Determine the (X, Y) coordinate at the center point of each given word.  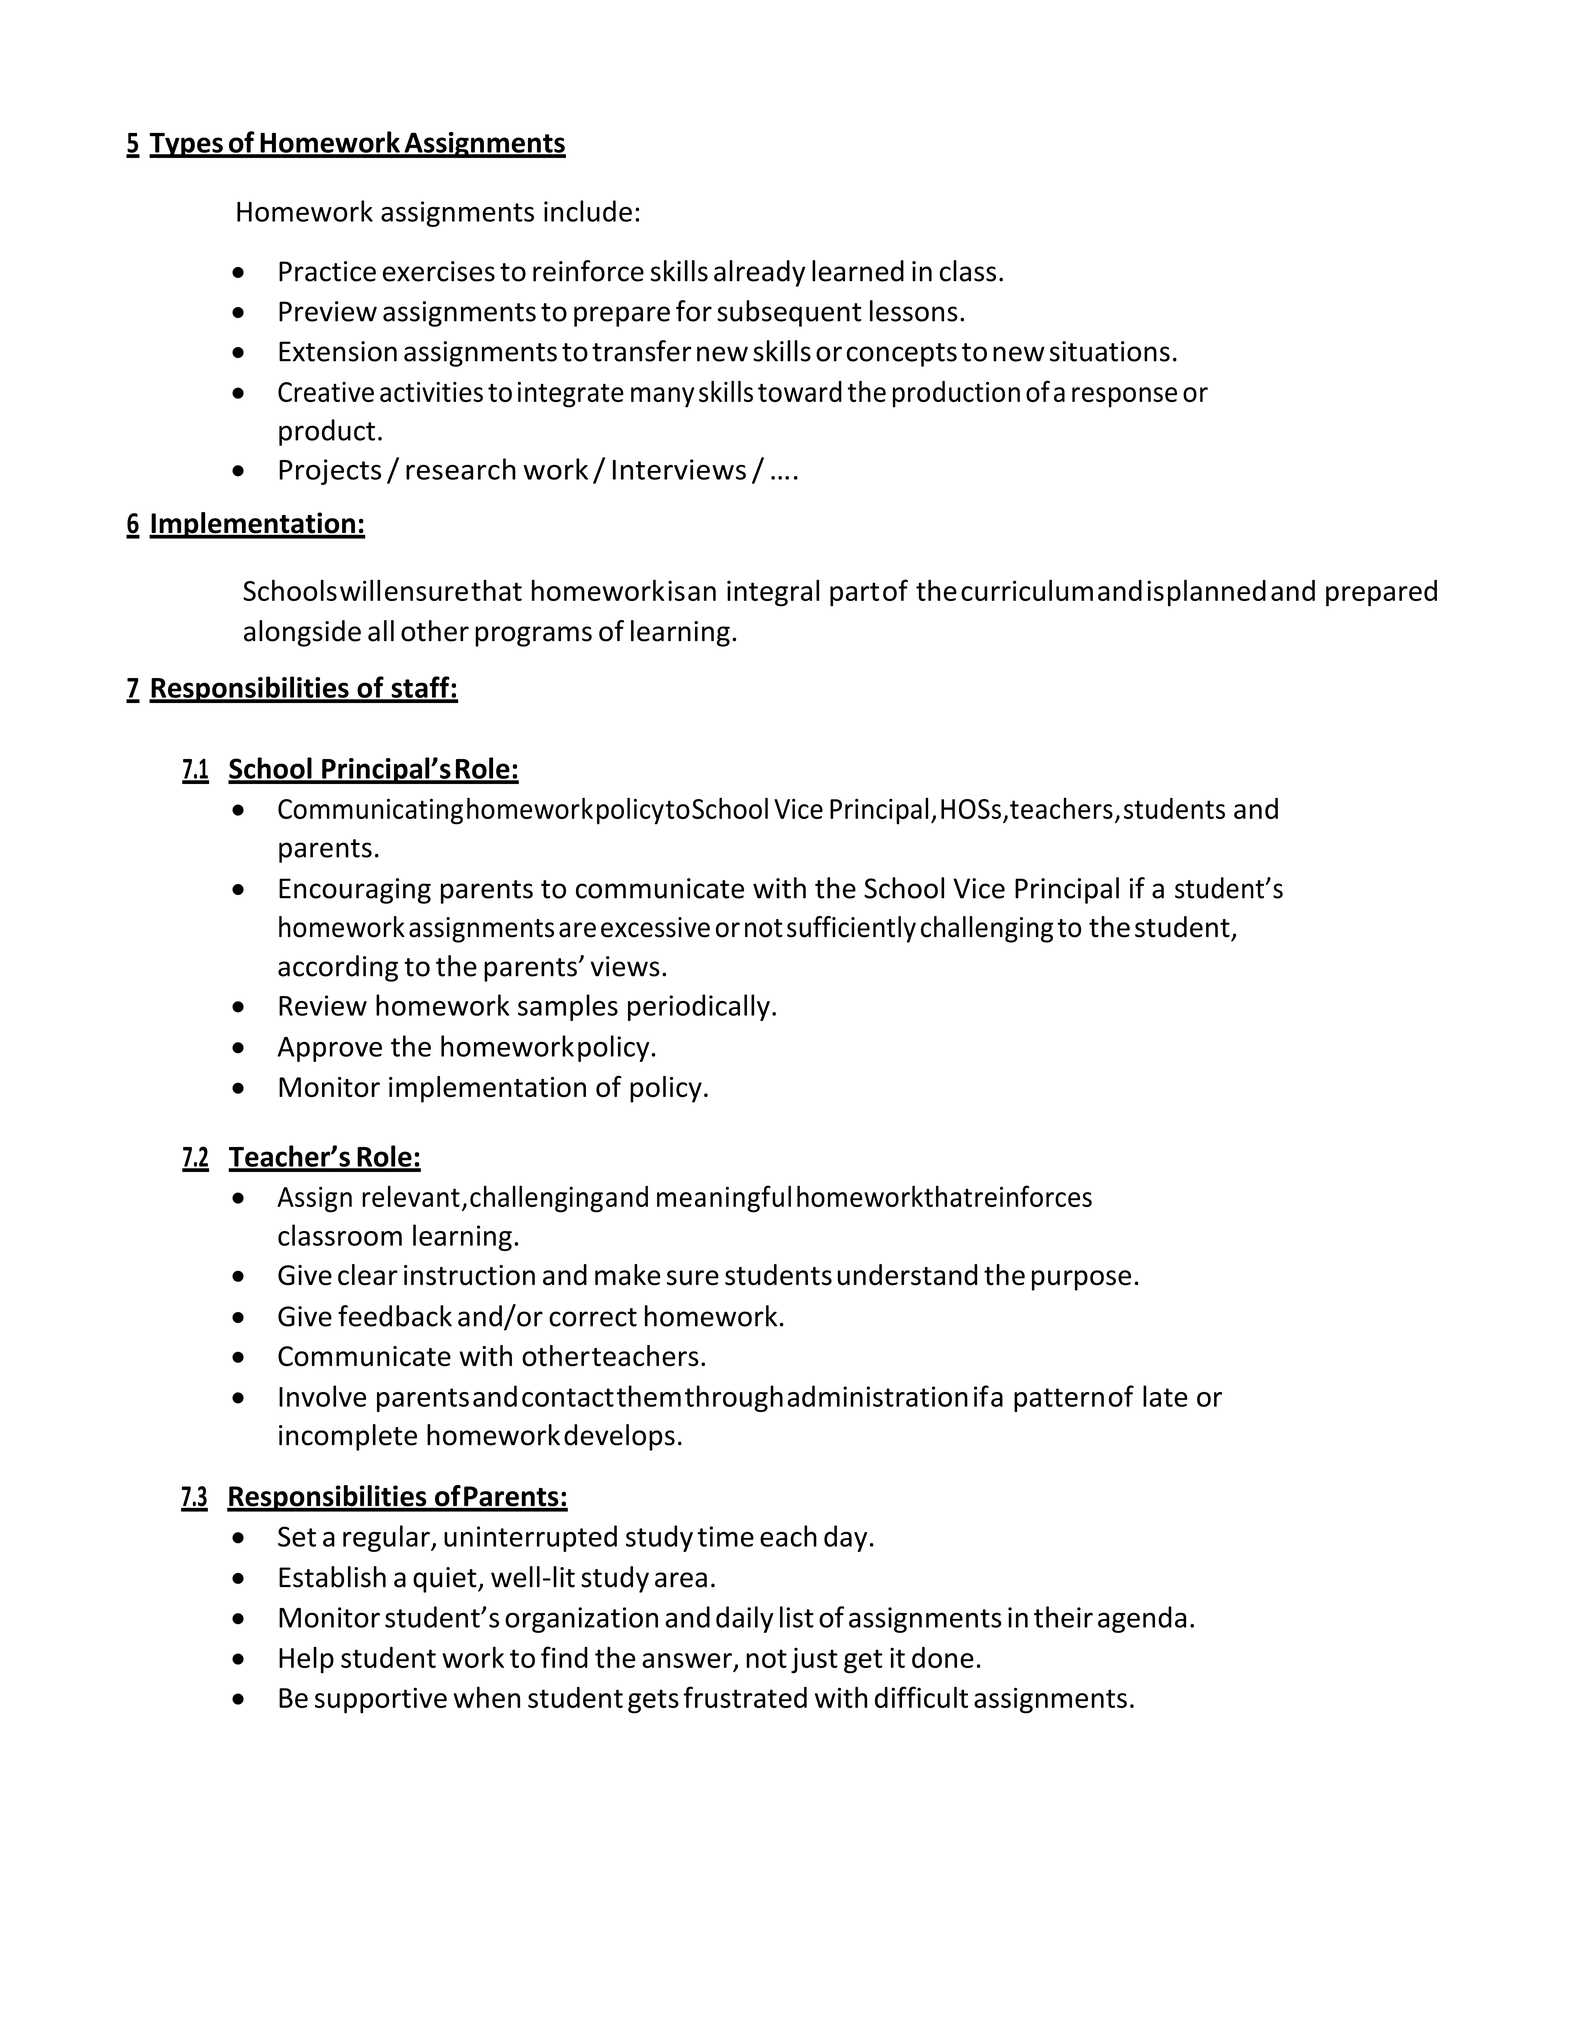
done (943, 1657)
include (588, 211)
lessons (914, 311)
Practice (327, 271)
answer (687, 1660)
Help (306, 1660)
